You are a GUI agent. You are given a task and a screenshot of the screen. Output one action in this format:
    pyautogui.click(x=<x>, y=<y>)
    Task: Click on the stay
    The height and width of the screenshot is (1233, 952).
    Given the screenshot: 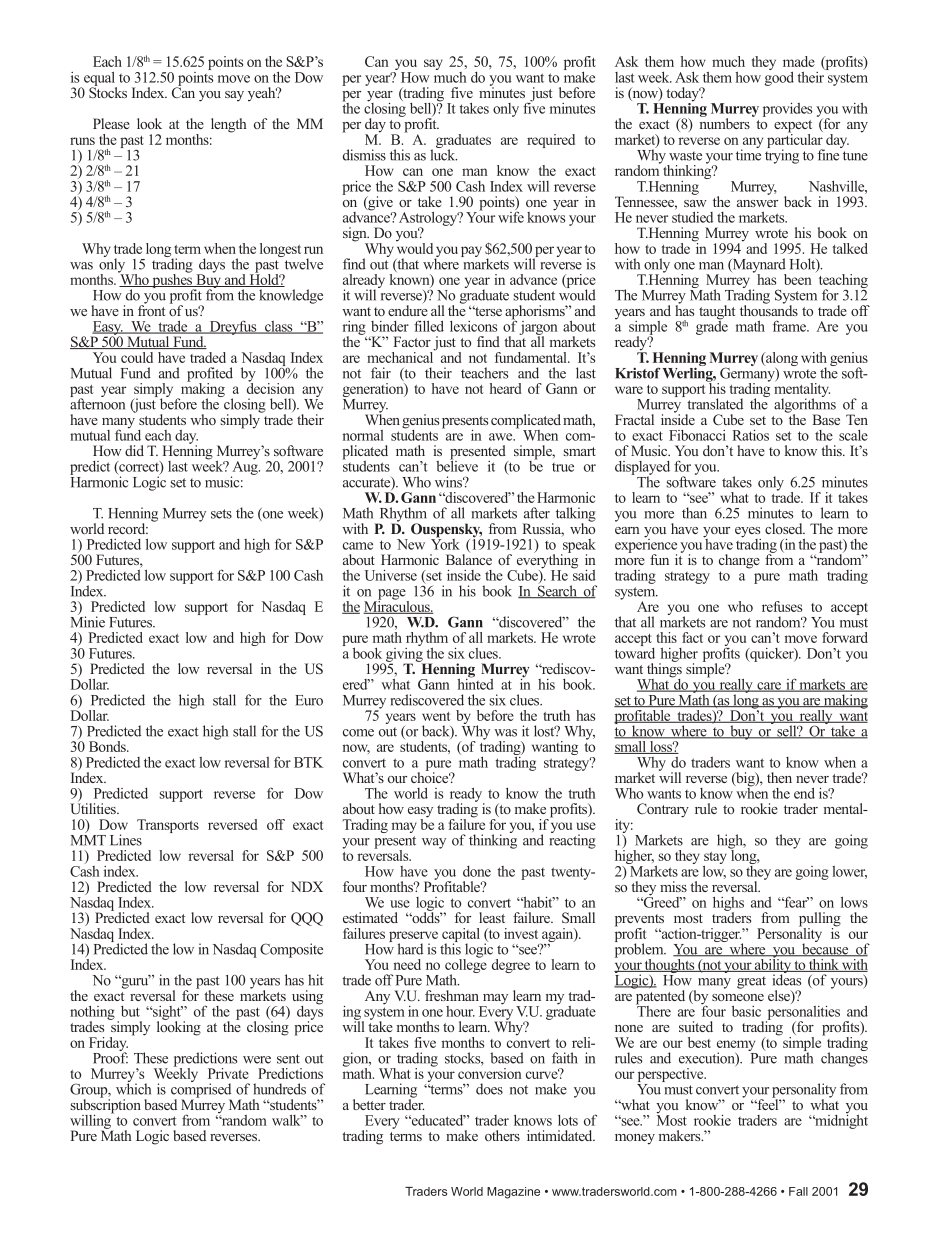 What is the action you would take?
    pyautogui.click(x=715, y=859)
